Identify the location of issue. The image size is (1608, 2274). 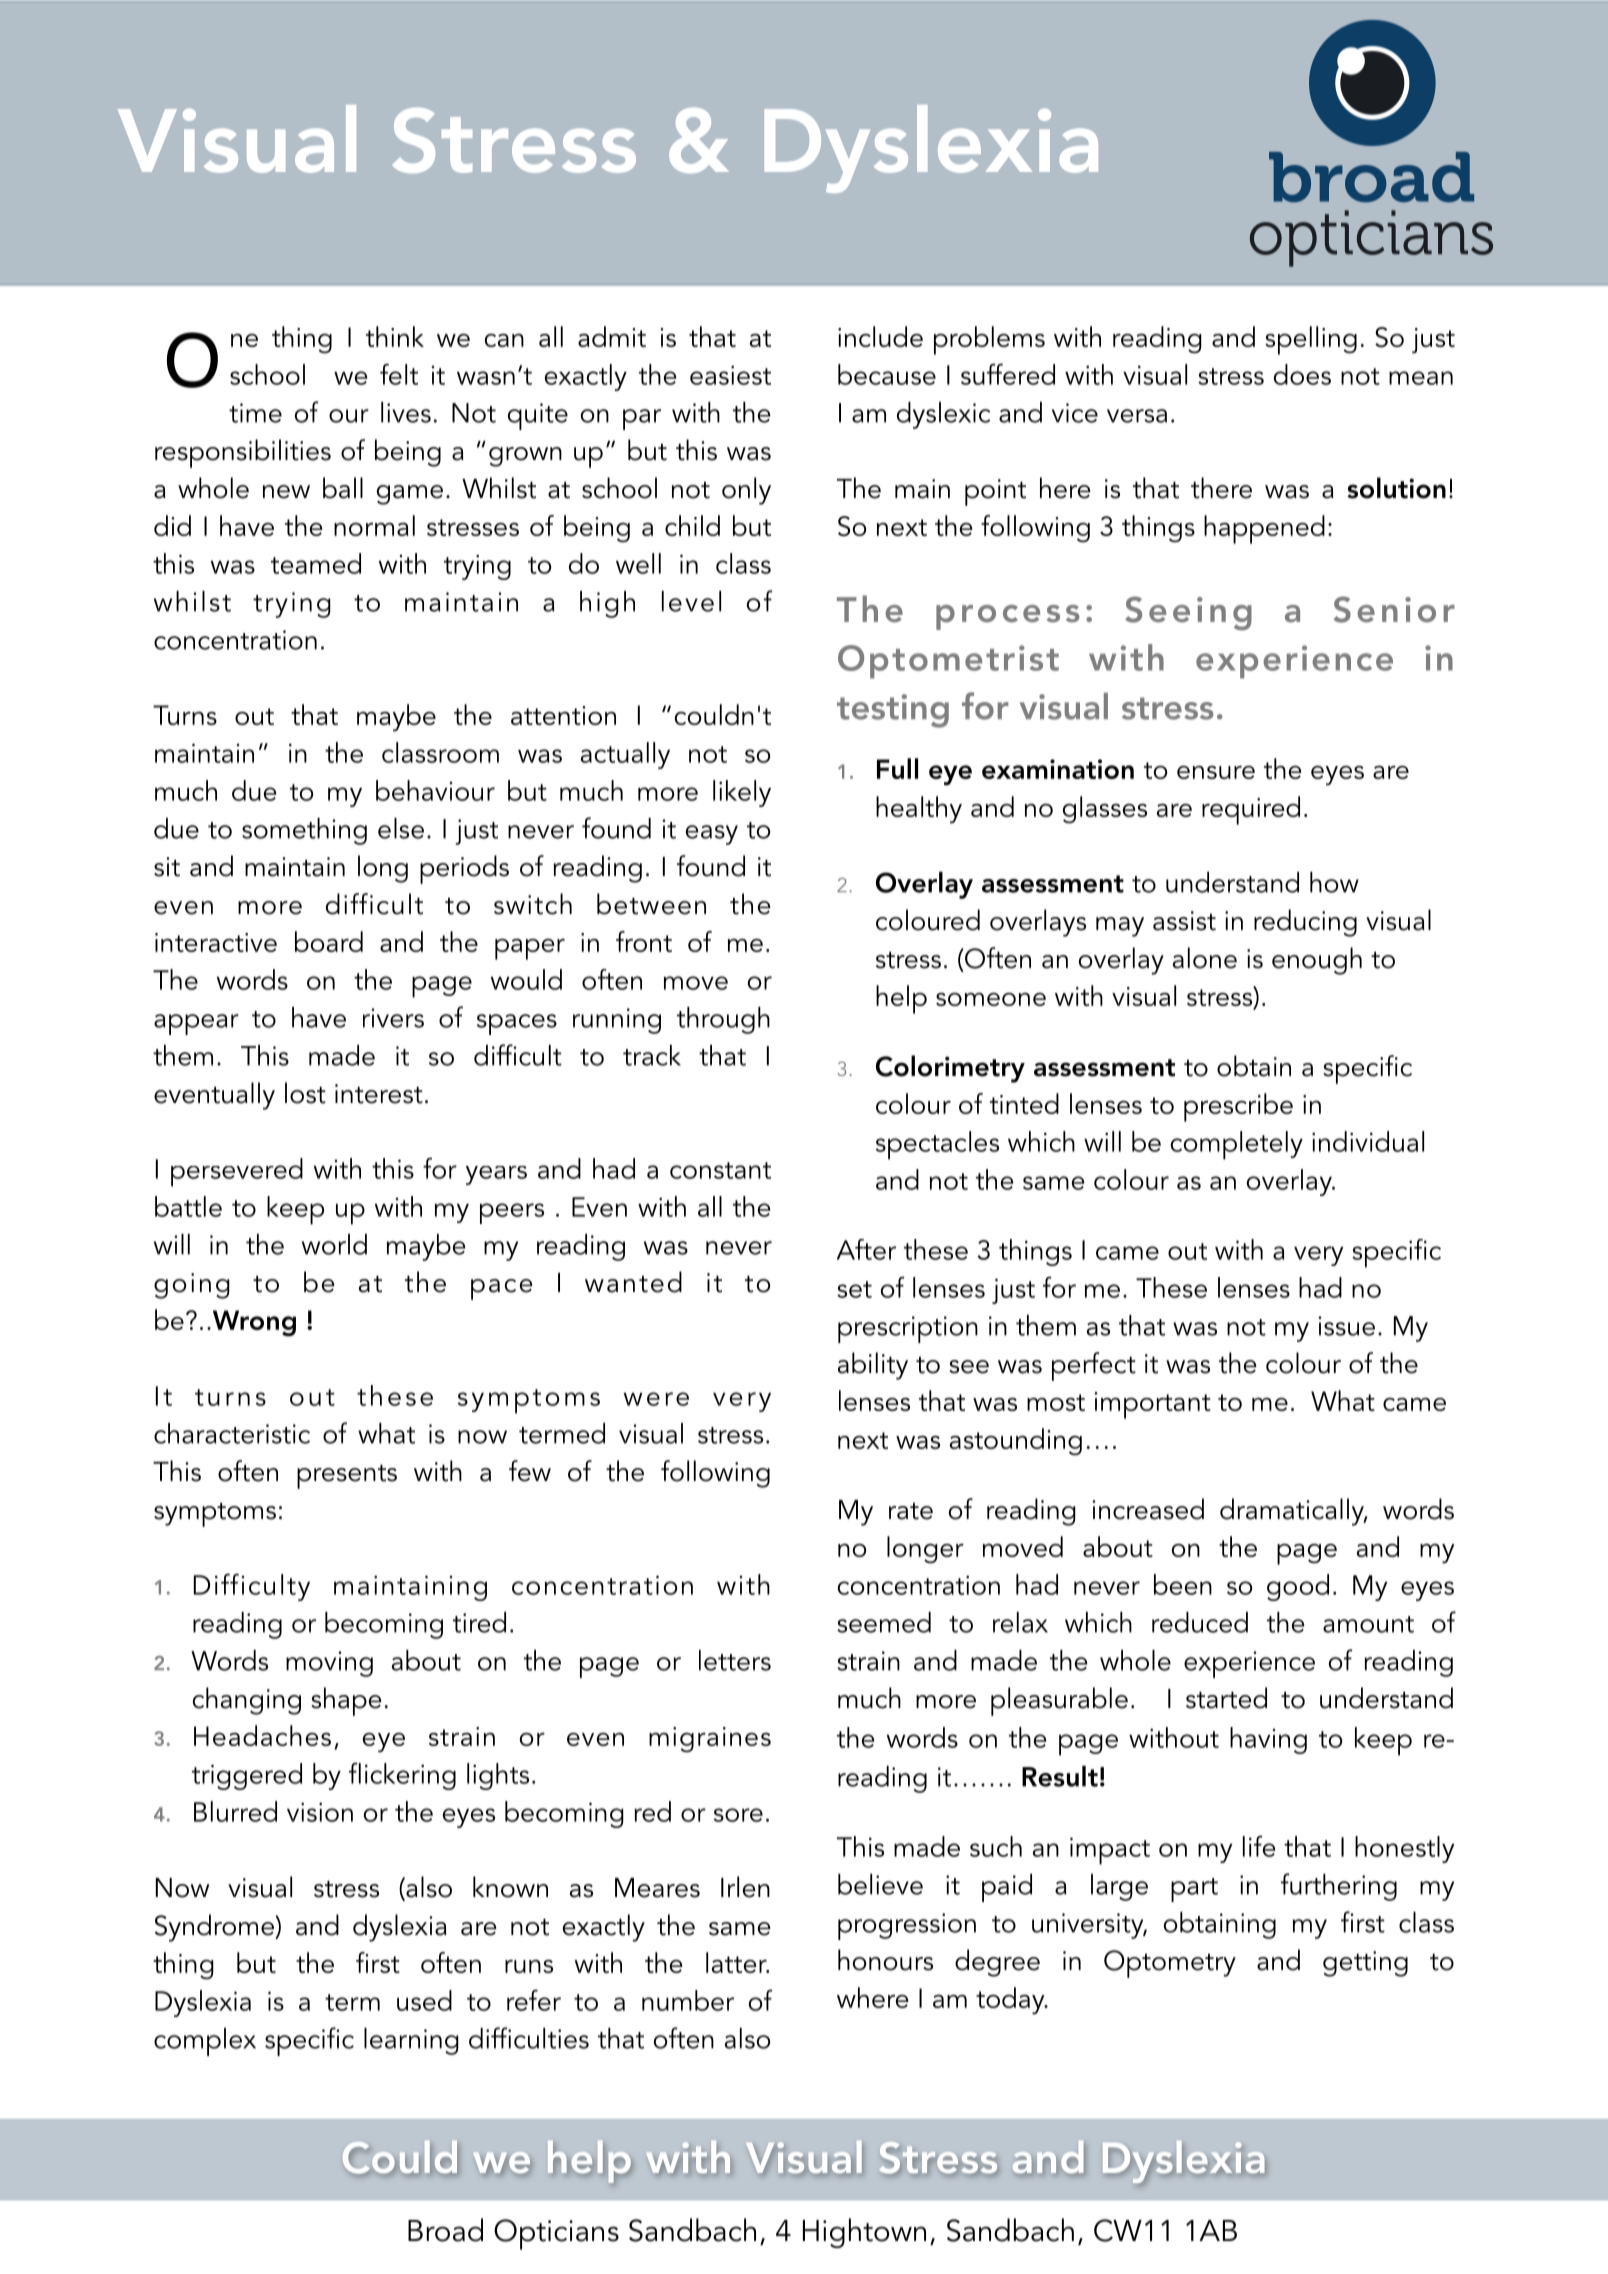
(1346, 1326).
